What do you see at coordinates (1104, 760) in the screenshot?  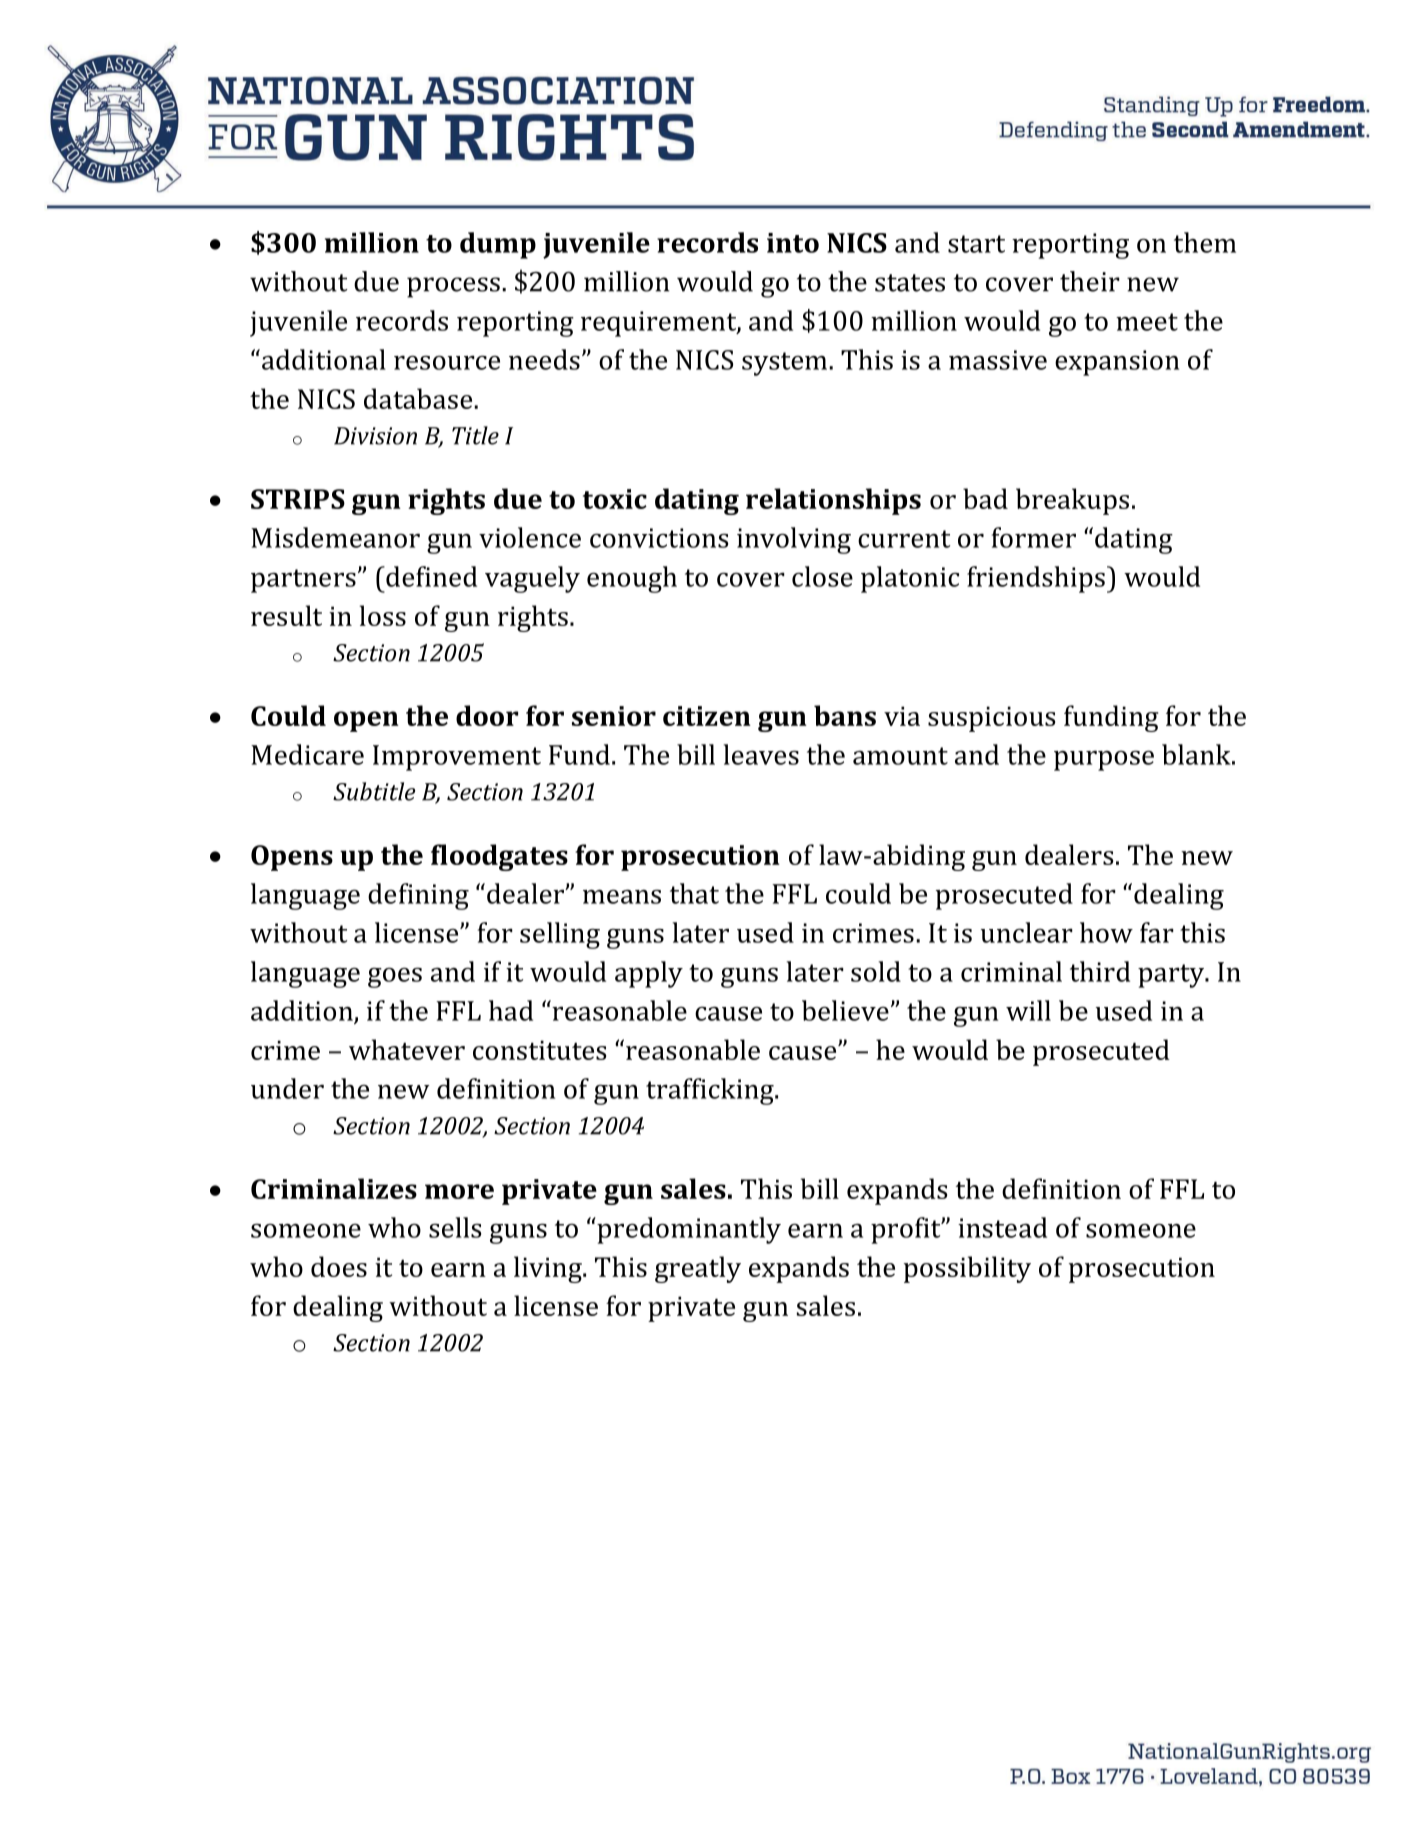 I see `purpose` at bounding box center [1104, 760].
